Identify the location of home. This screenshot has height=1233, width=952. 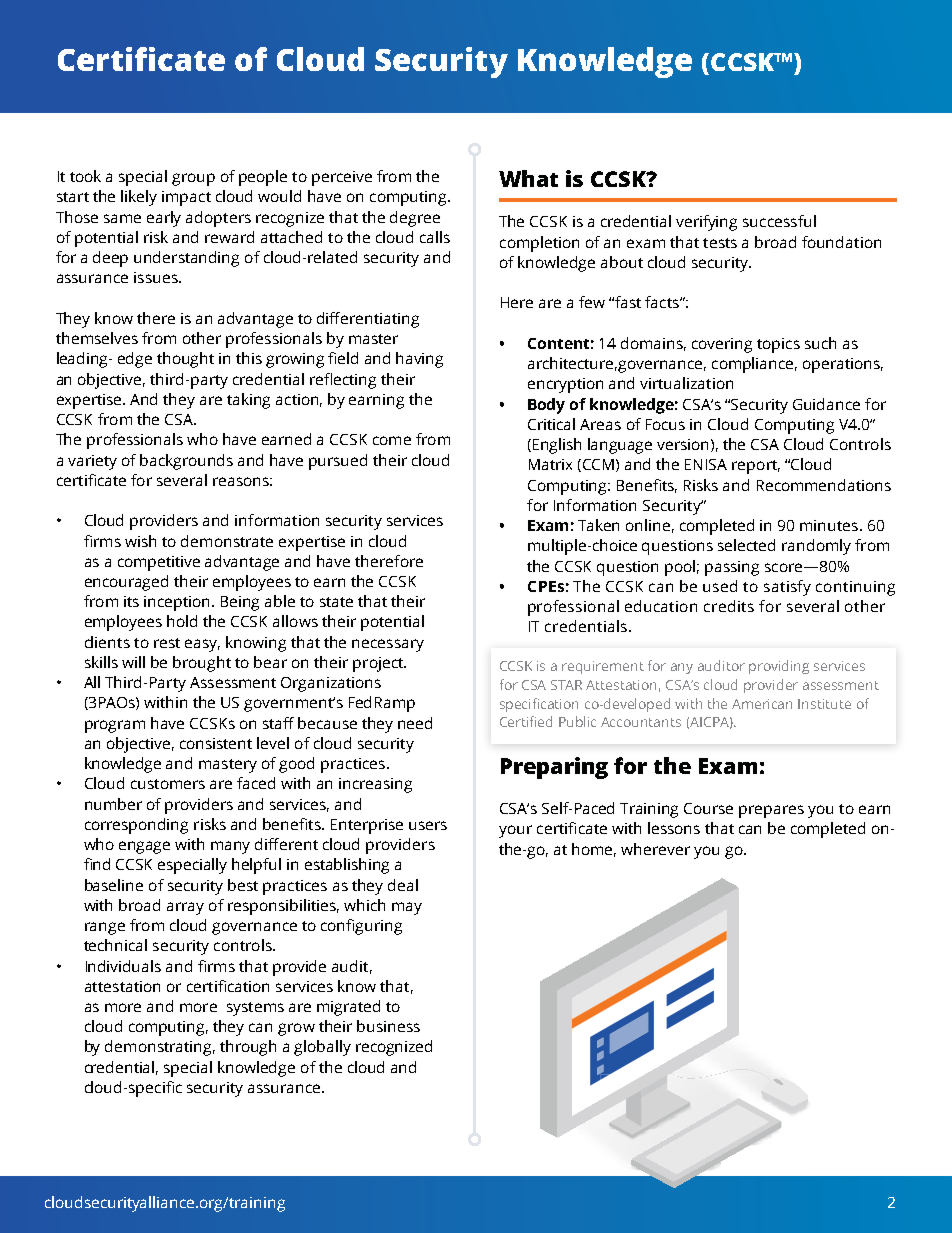
(594, 850).
